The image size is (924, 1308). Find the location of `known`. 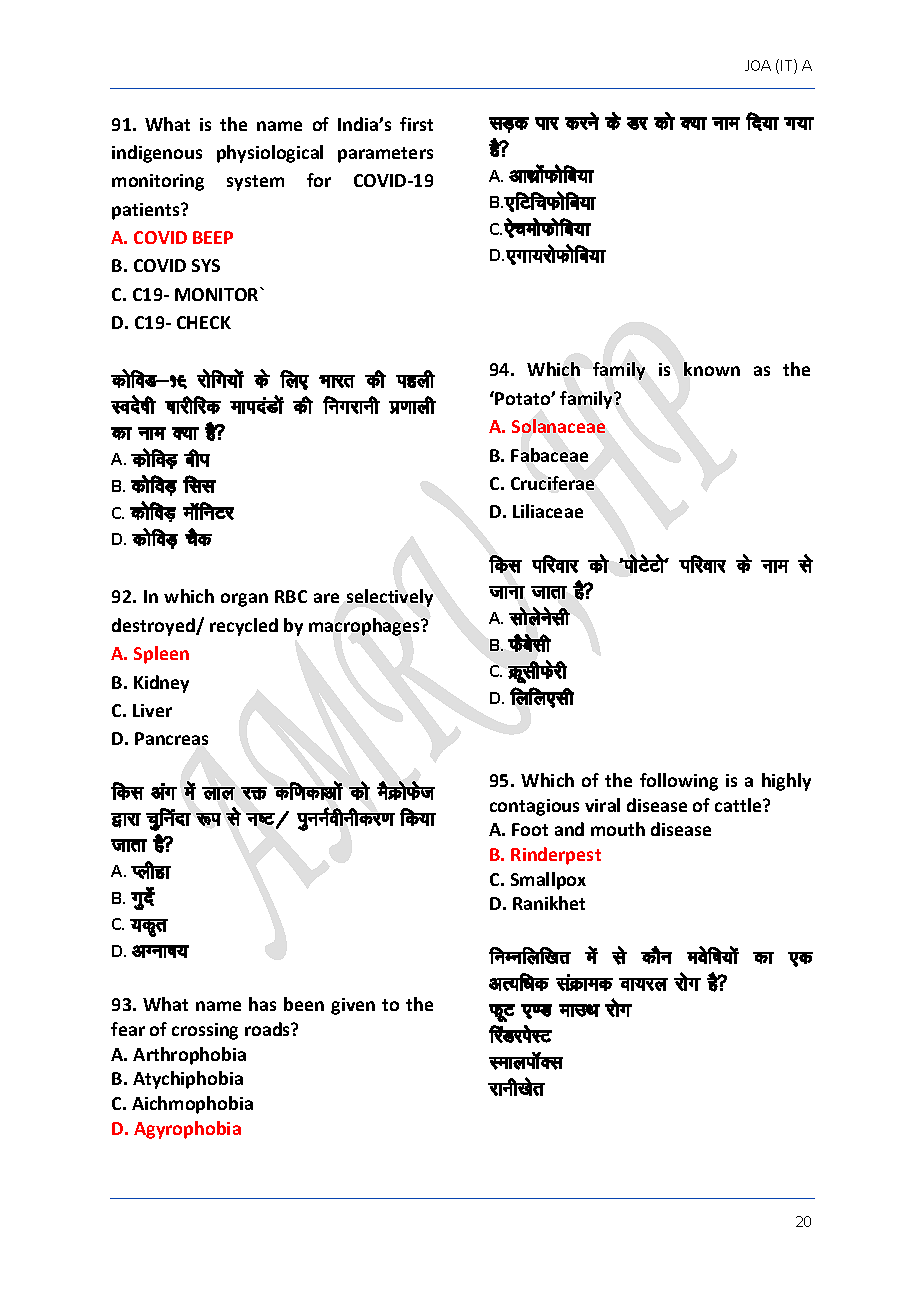

known is located at coordinates (712, 369).
